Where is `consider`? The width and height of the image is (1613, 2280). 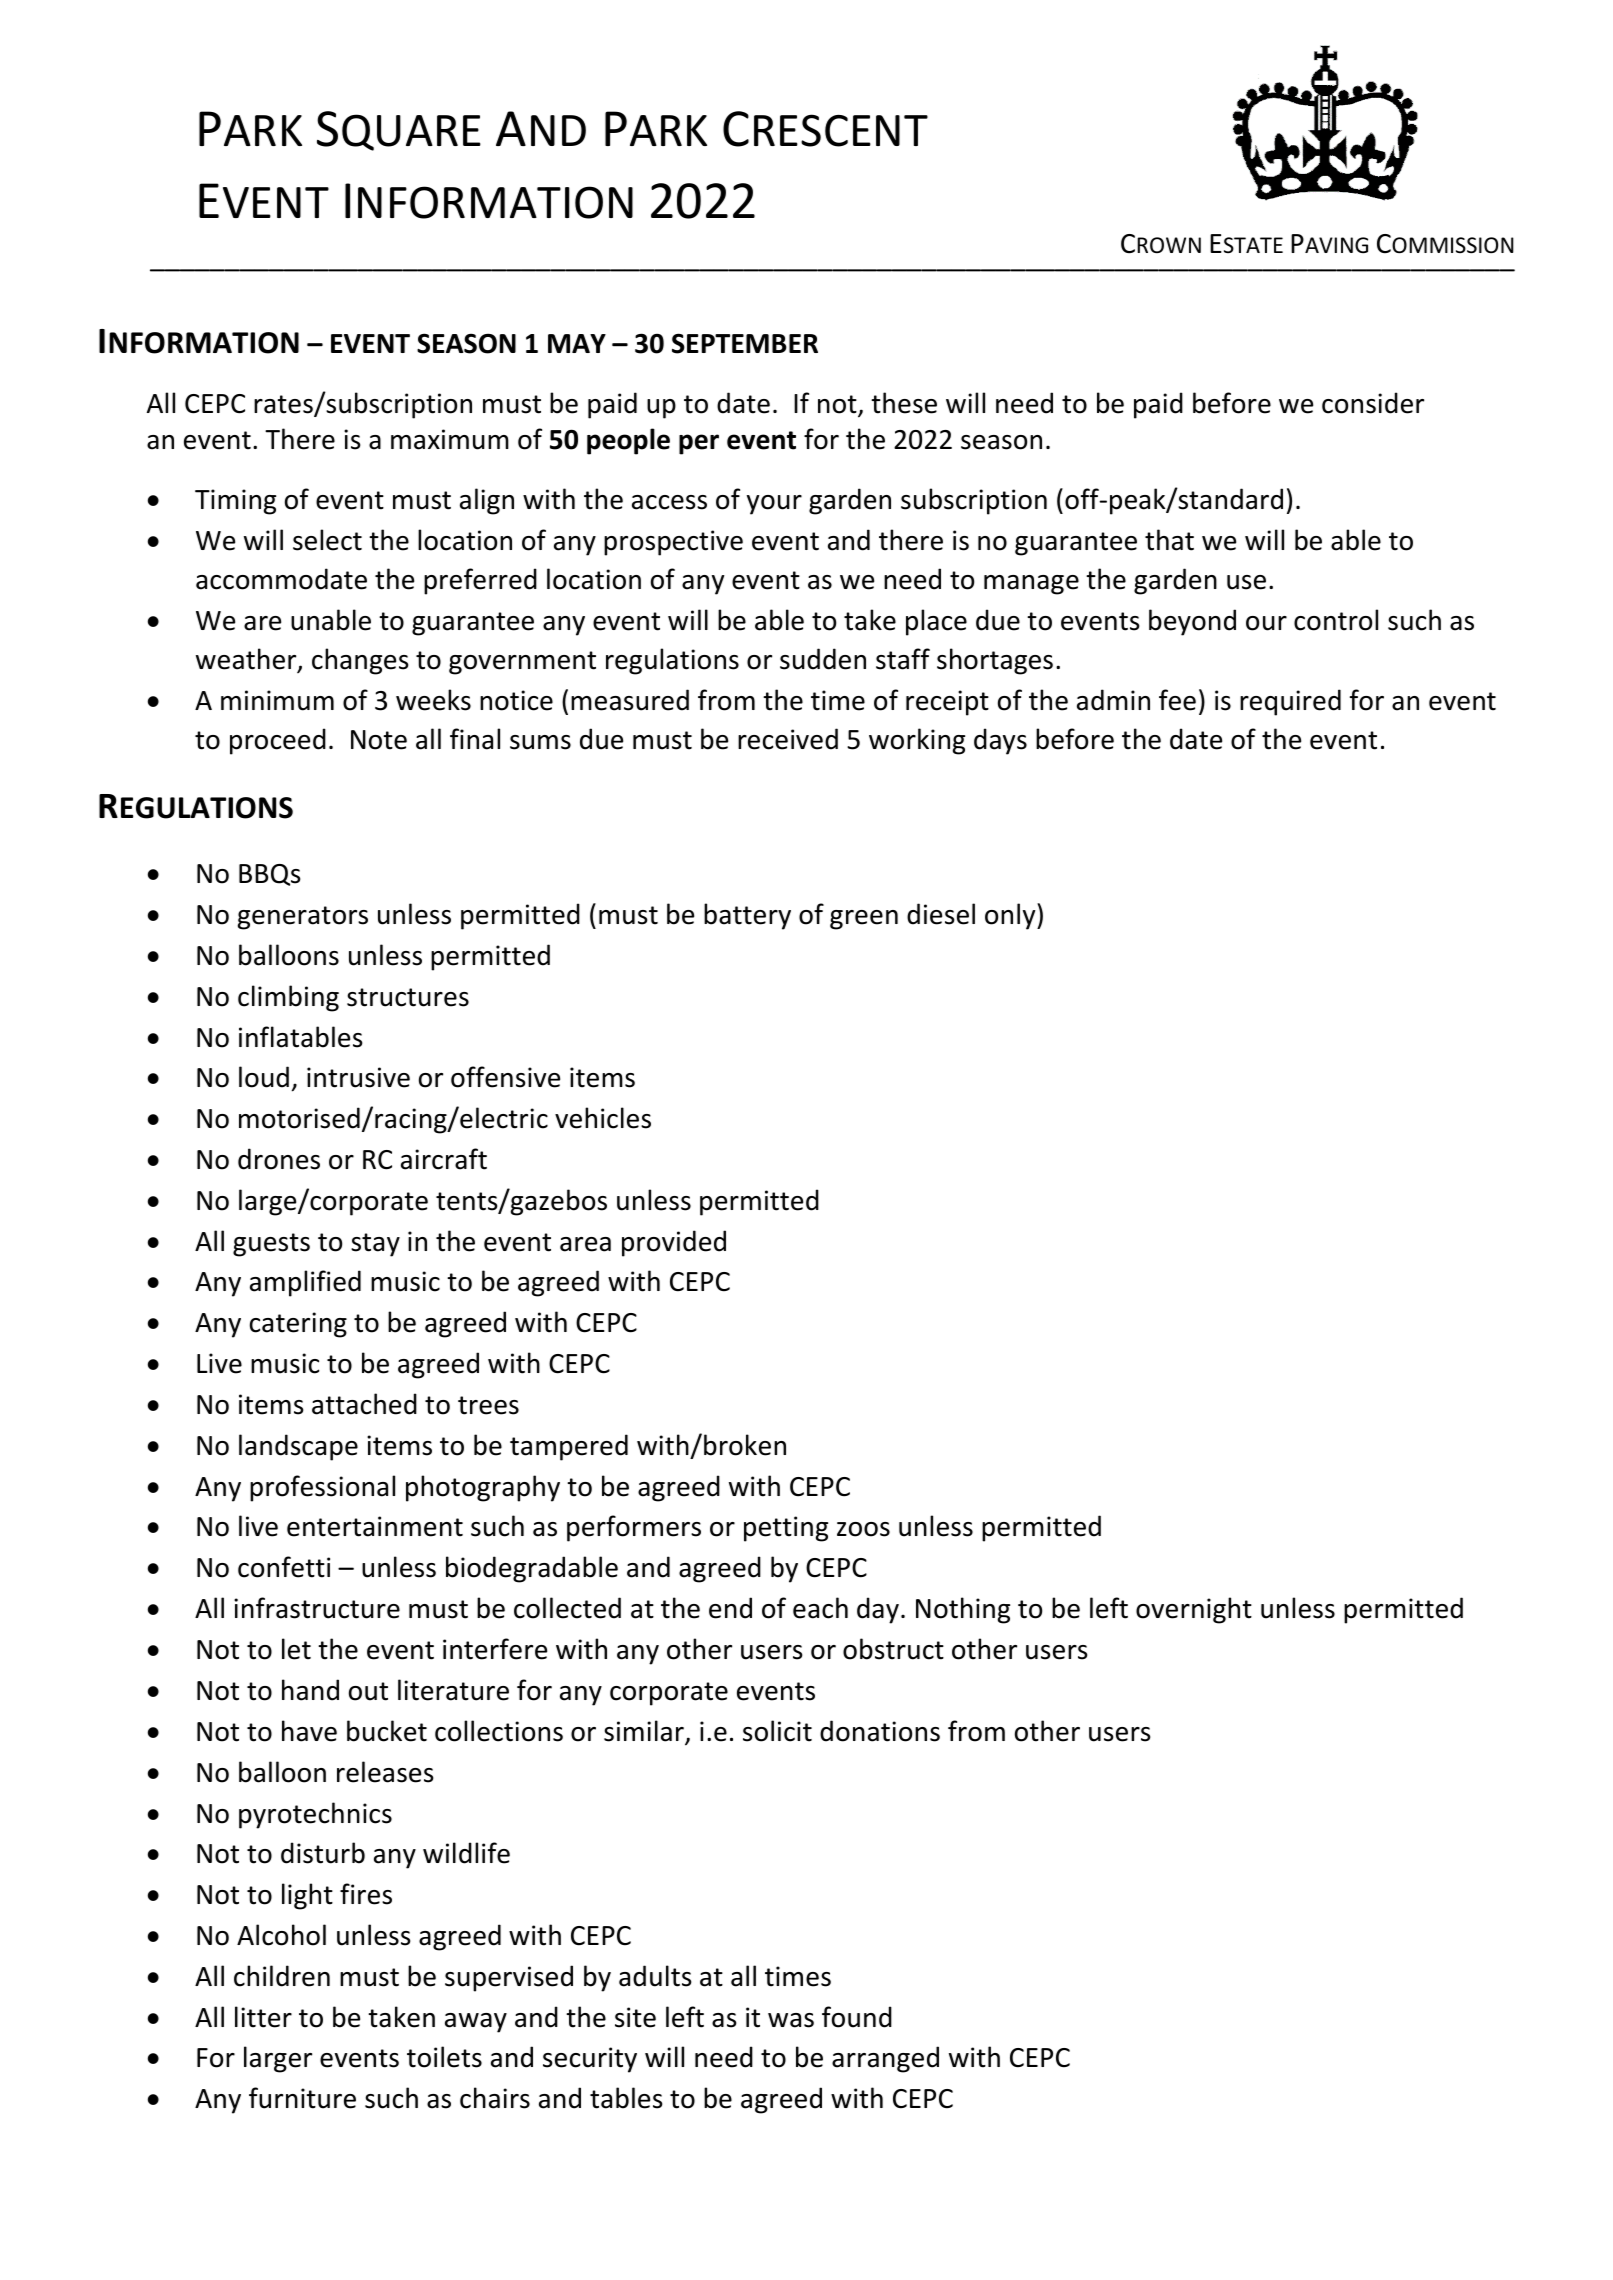 consider is located at coordinates (1373, 403).
